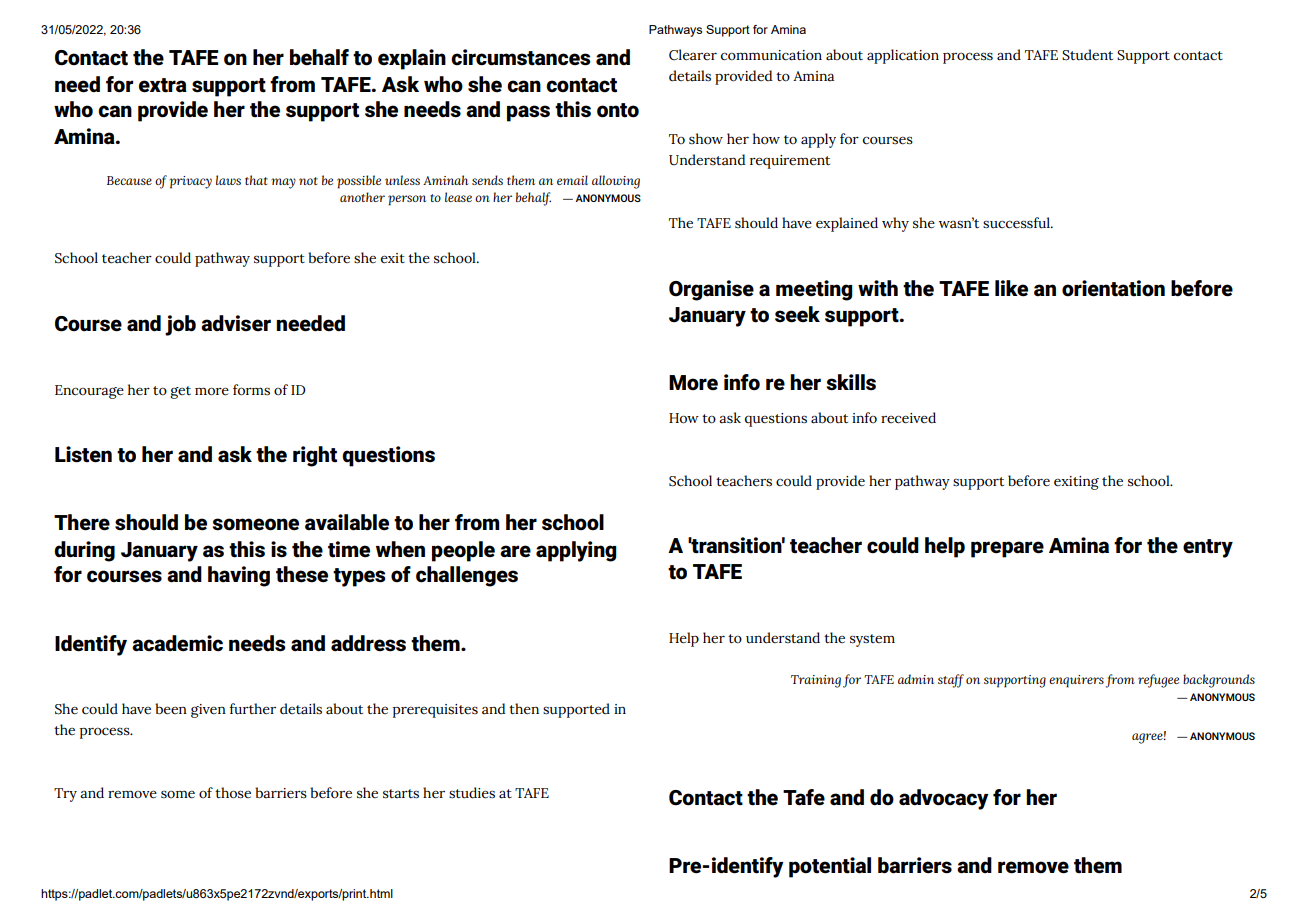  What do you see at coordinates (1158, 681) in the document?
I see `refugee` at bounding box center [1158, 681].
